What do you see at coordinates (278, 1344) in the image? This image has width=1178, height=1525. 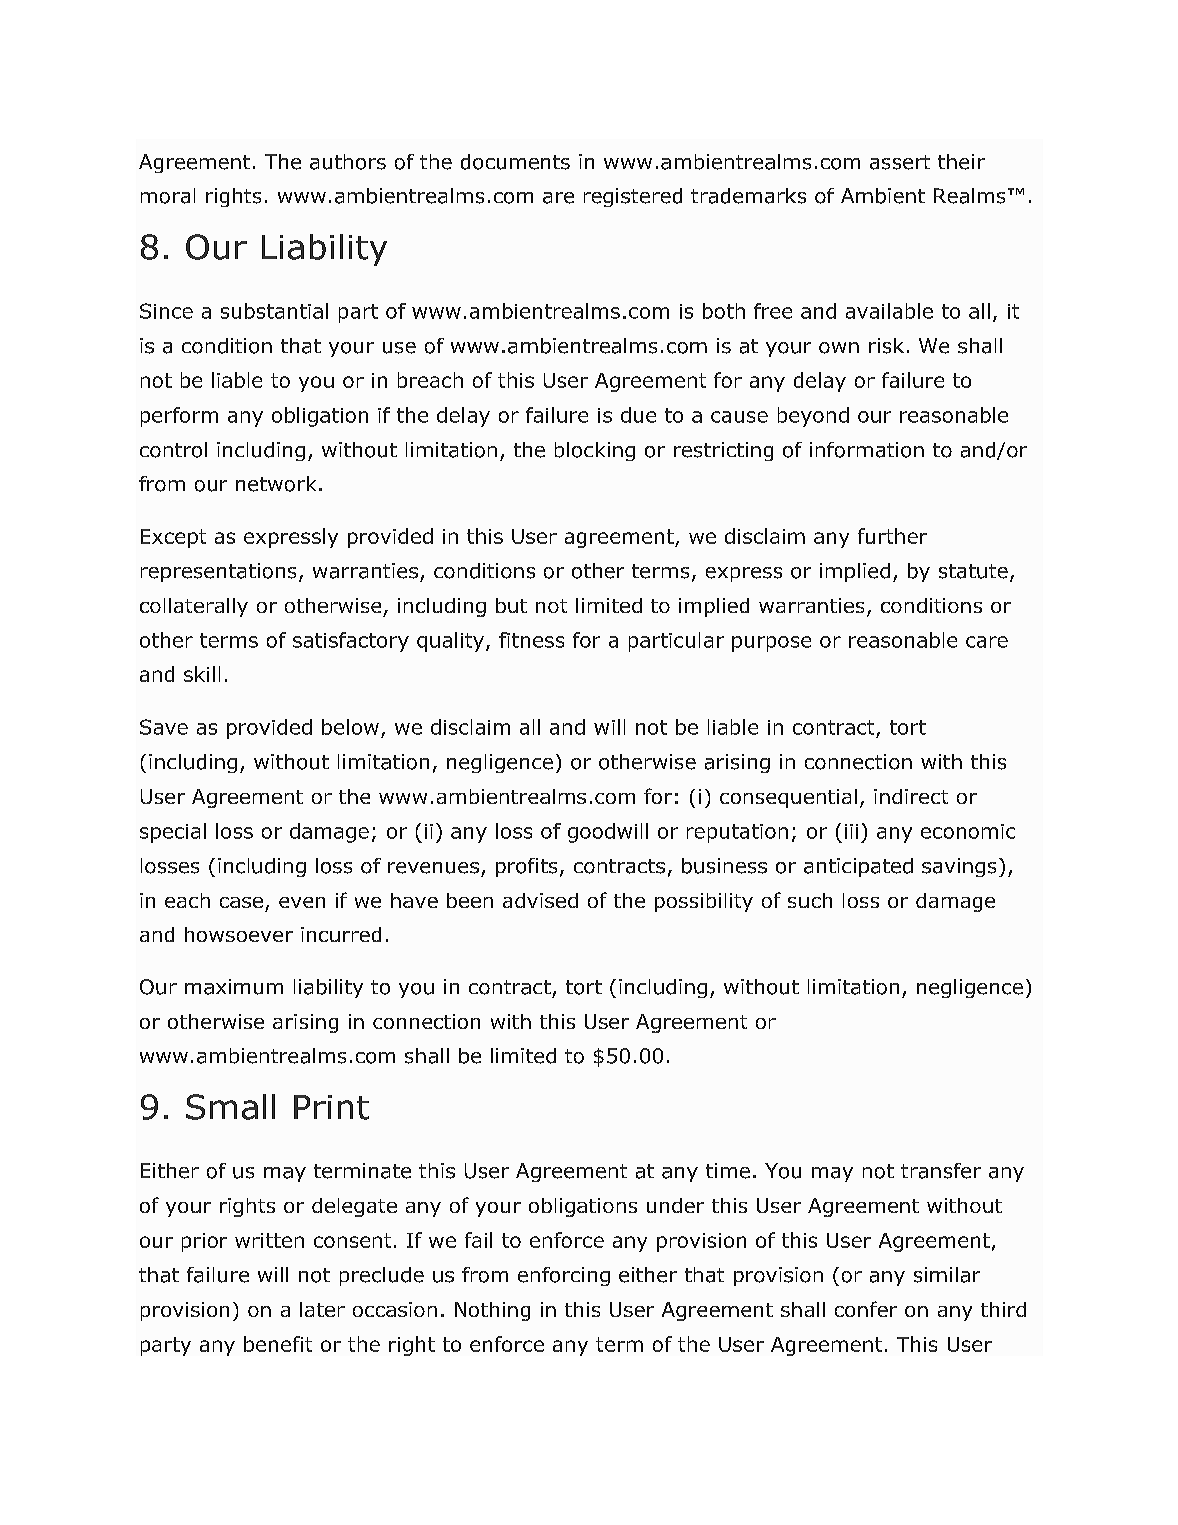 I see `benefit` at bounding box center [278, 1344].
